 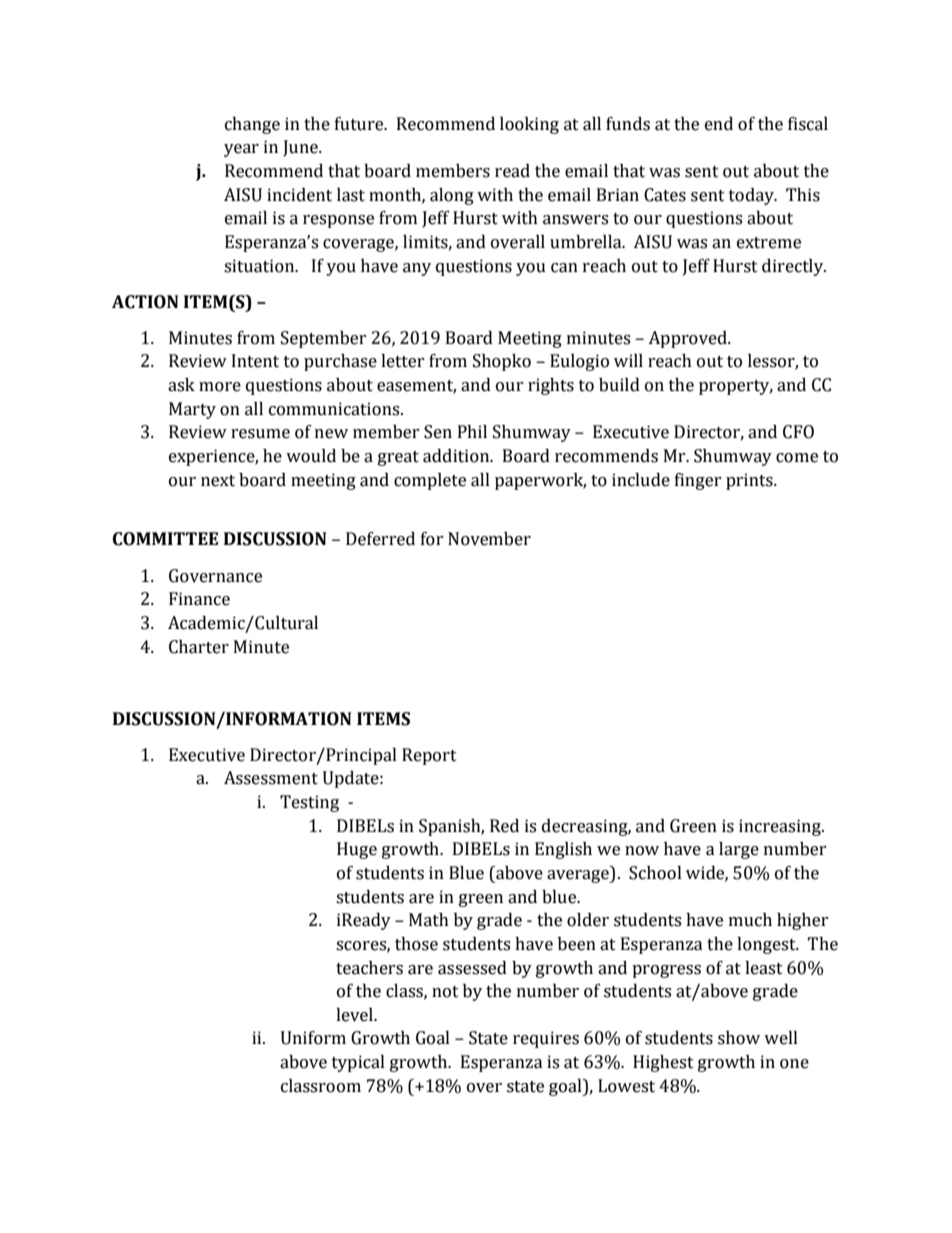 I want to click on year, so click(x=241, y=150).
